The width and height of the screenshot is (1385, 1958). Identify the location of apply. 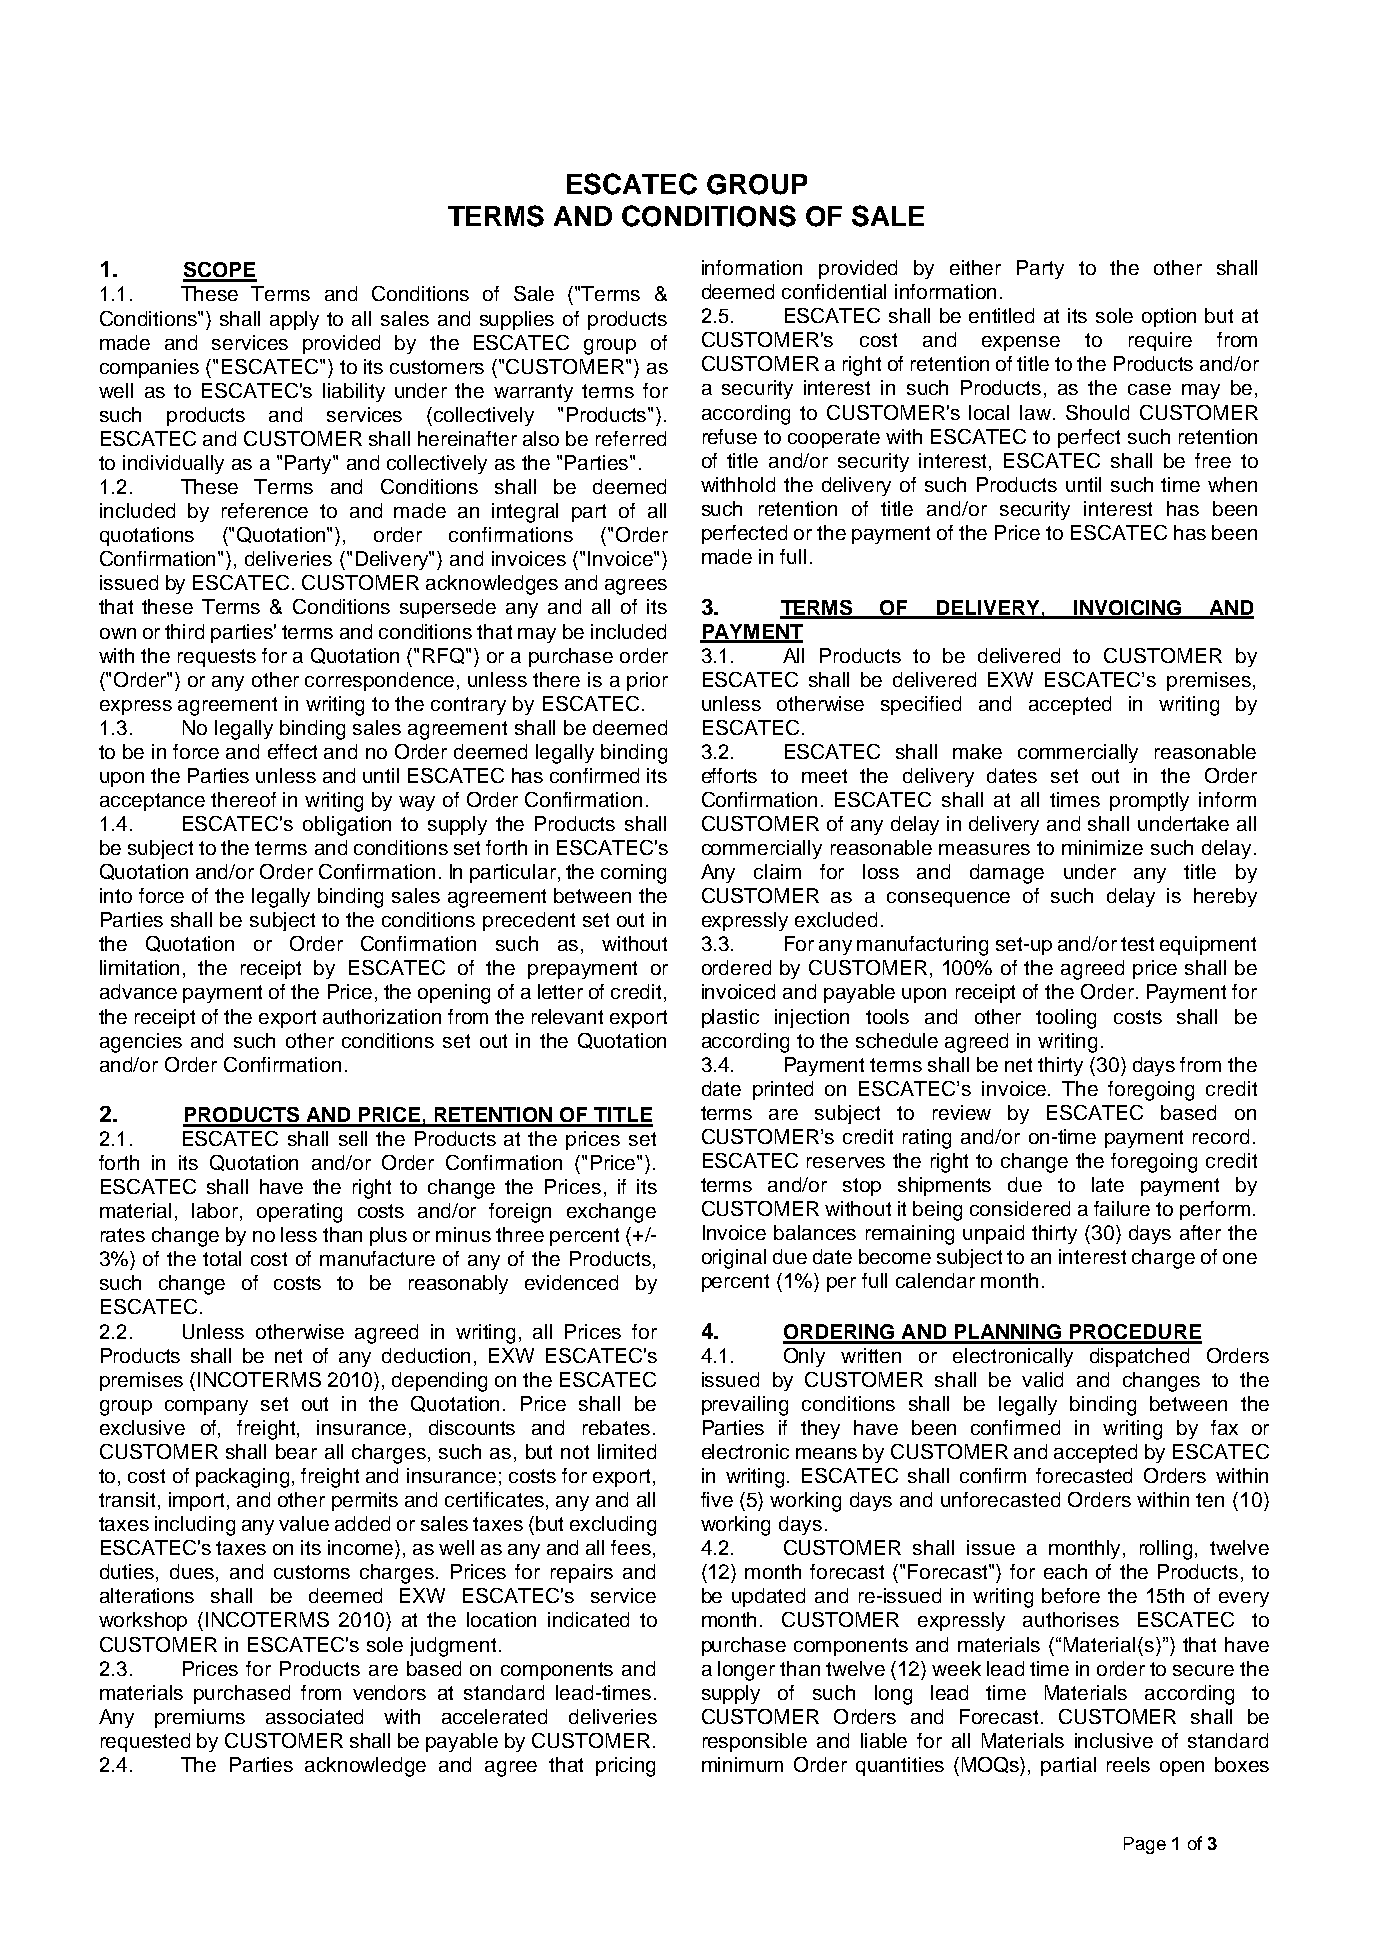
(294, 320).
